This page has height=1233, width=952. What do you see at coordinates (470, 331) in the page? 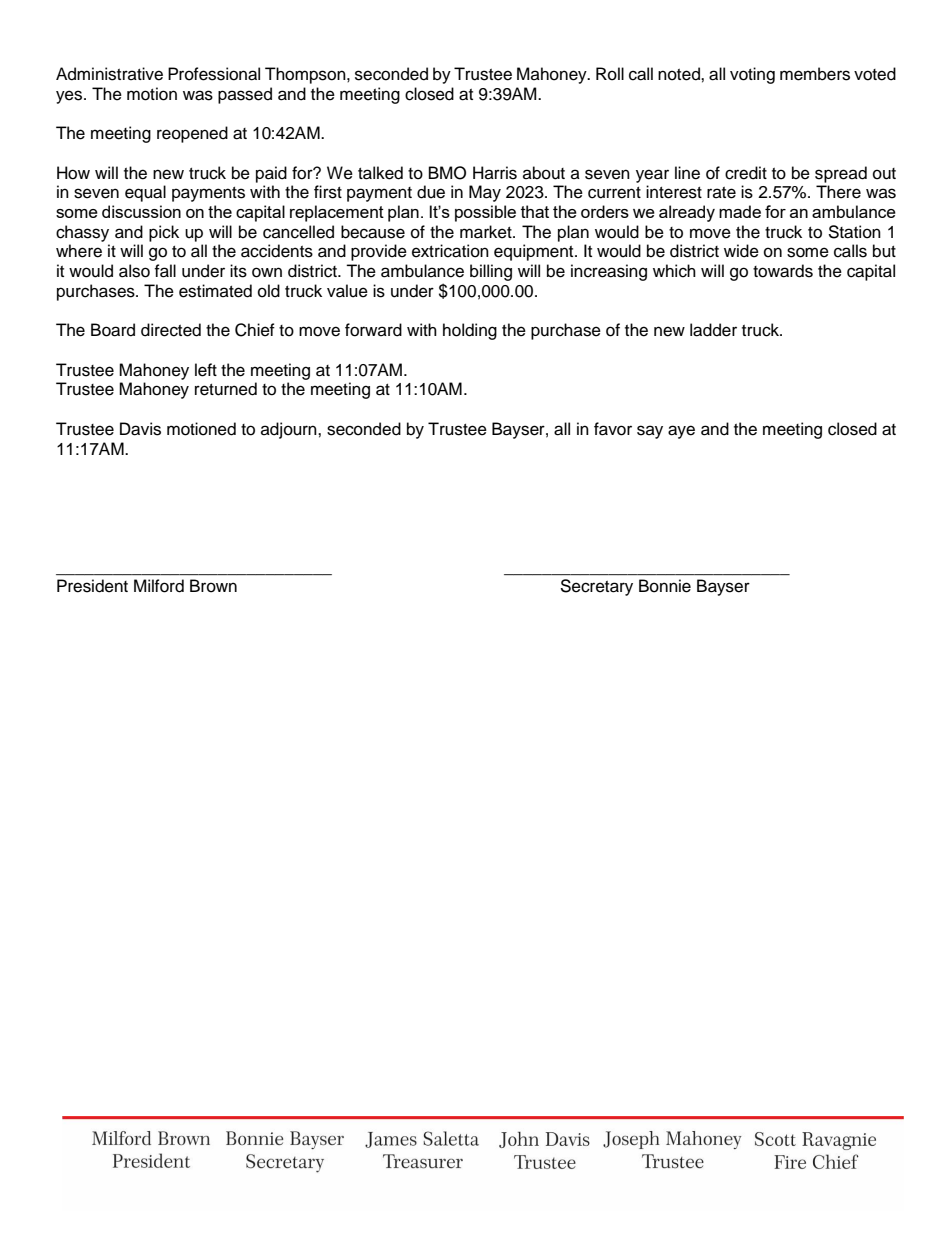
I see `holding` at bounding box center [470, 331].
